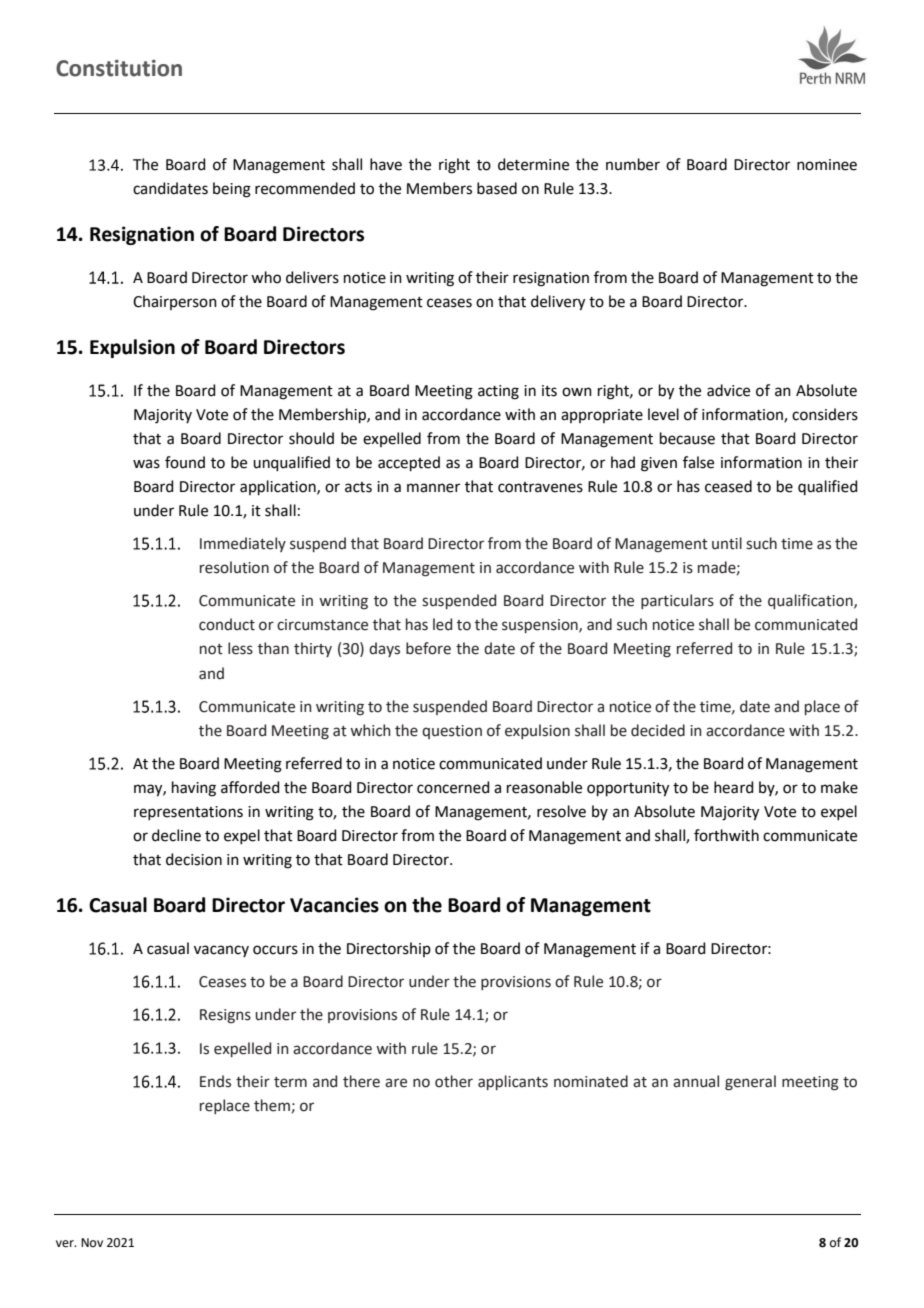 Image resolution: width=924 pixels, height=1308 pixels. Describe the element at coordinates (92, 1242) in the image. I see `Nov` at that location.
